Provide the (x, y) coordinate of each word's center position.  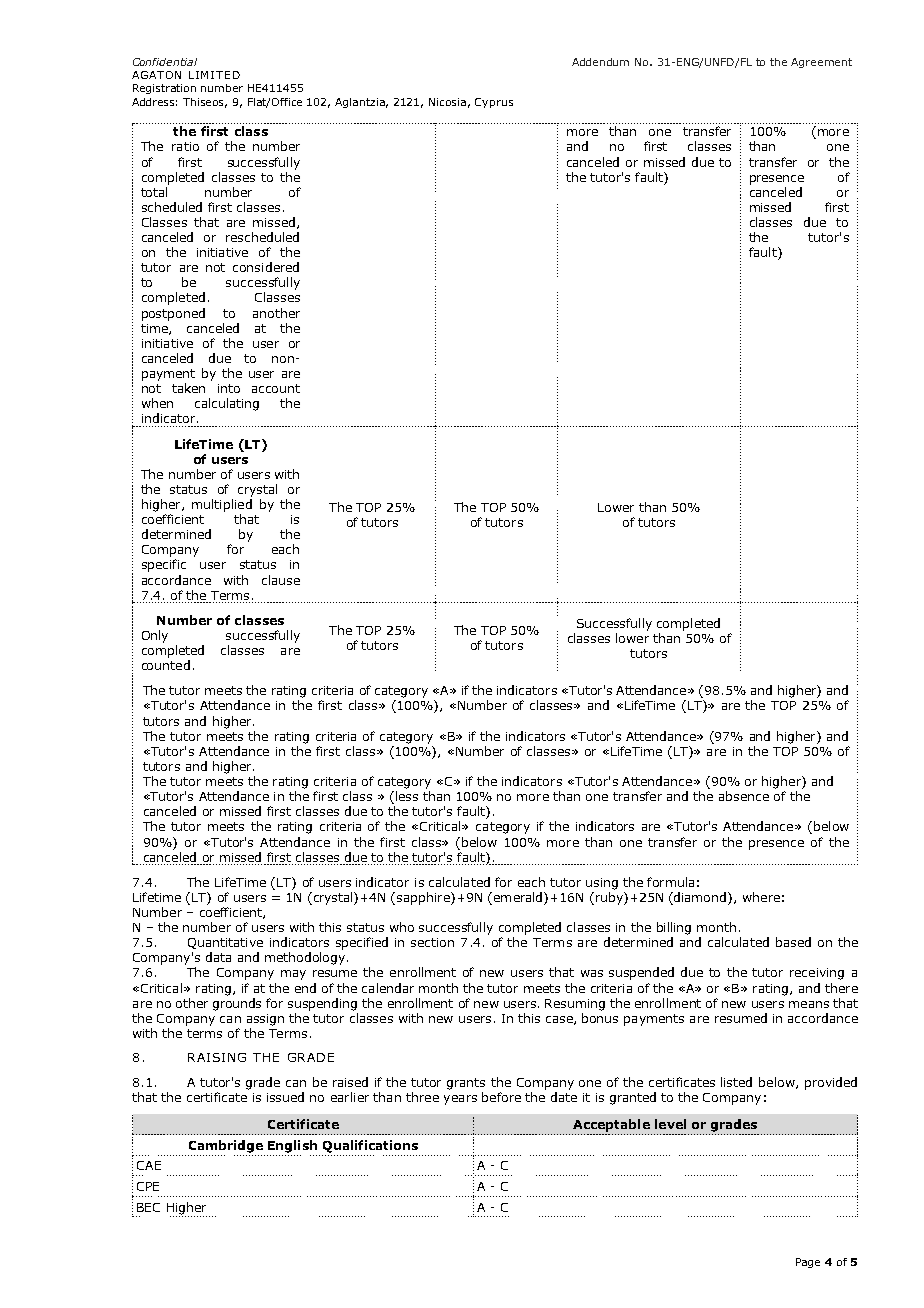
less (407, 796)
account (276, 388)
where (761, 897)
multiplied (222, 505)
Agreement (821, 63)
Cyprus (494, 103)
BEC (148, 1207)
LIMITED (214, 75)
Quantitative (225, 943)
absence (744, 796)
